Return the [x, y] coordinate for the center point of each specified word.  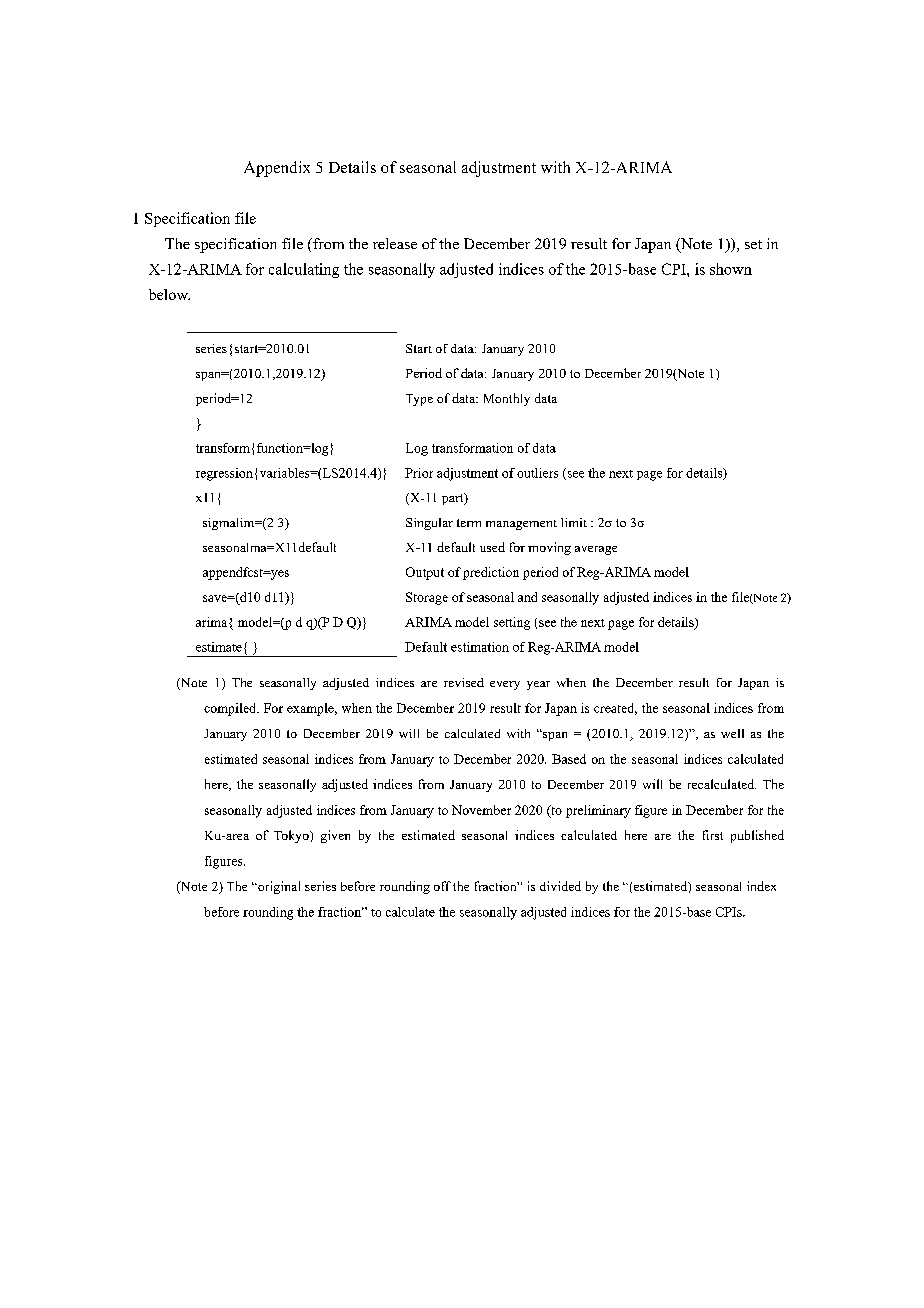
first [713, 835]
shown [731, 269]
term [469, 523]
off [442, 886]
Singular [429, 524]
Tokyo [292, 836]
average [596, 550]
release [395, 243]
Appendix [277, 169]
